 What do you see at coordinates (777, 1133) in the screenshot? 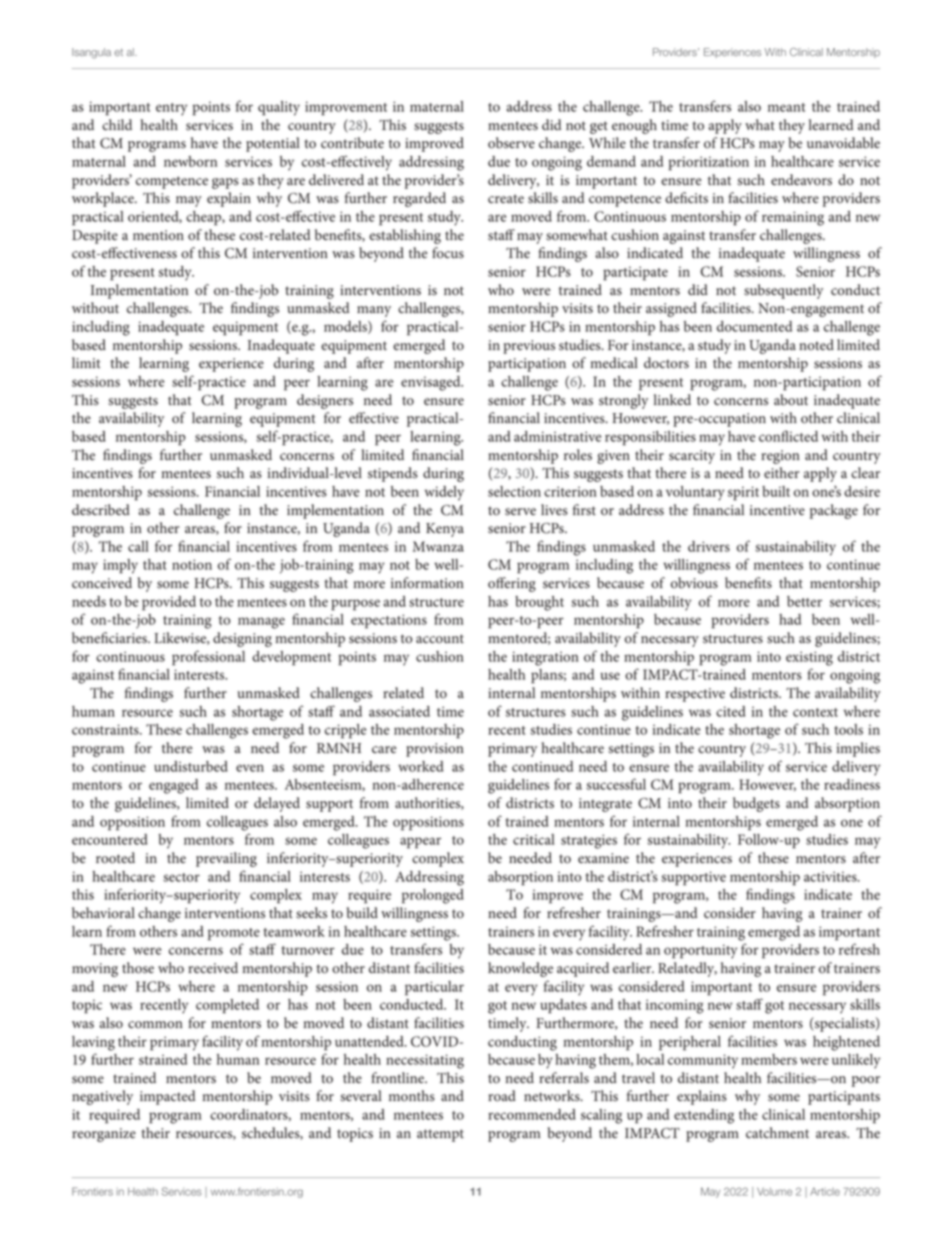
I see `catchment` at bounding box center [777, 1133].
